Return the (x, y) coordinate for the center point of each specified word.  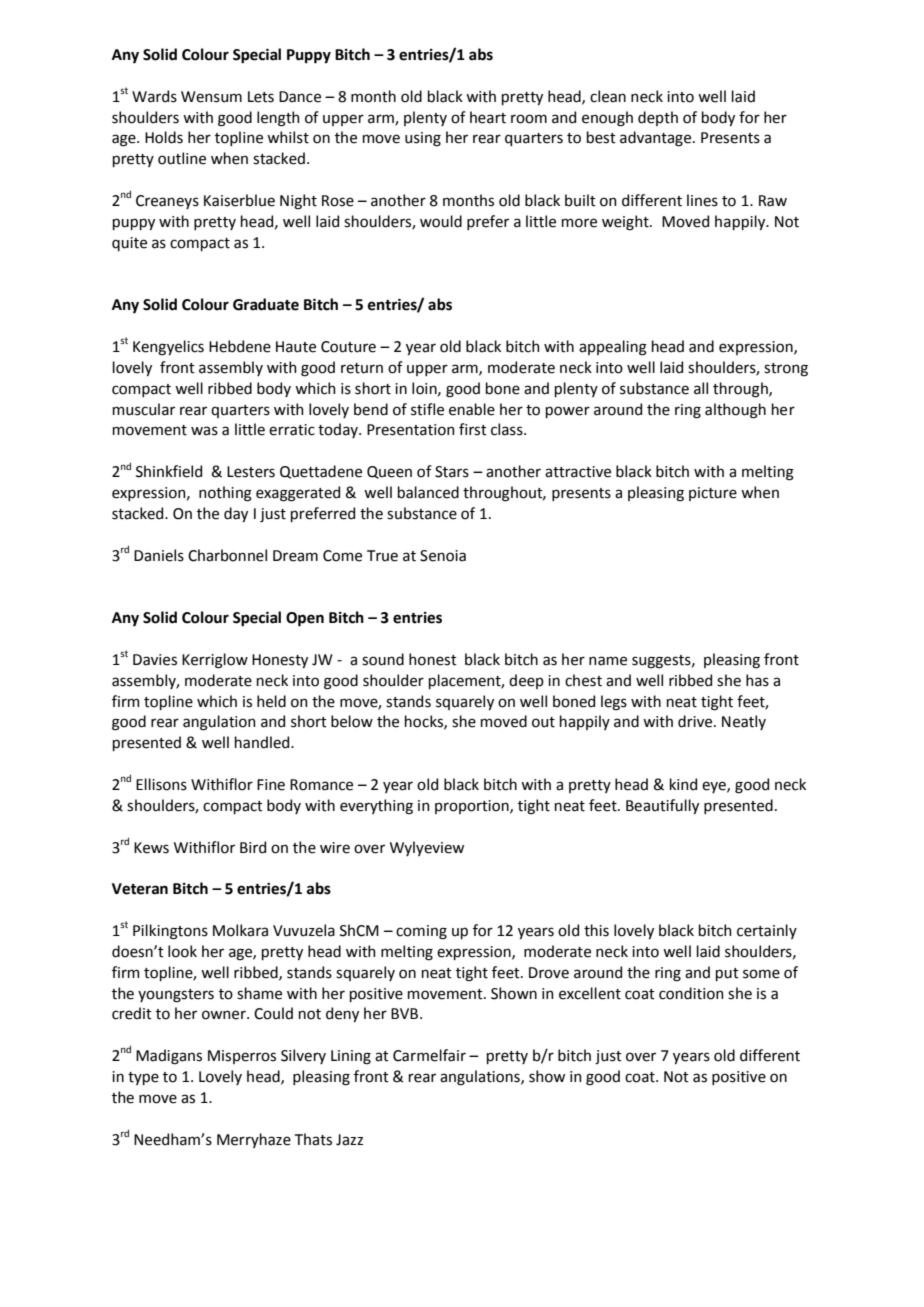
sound (383, 659)
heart (488, 117)
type (143, 1078)
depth (658, 118)
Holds (164, 137)
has (757, 680)
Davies (155, 660)
